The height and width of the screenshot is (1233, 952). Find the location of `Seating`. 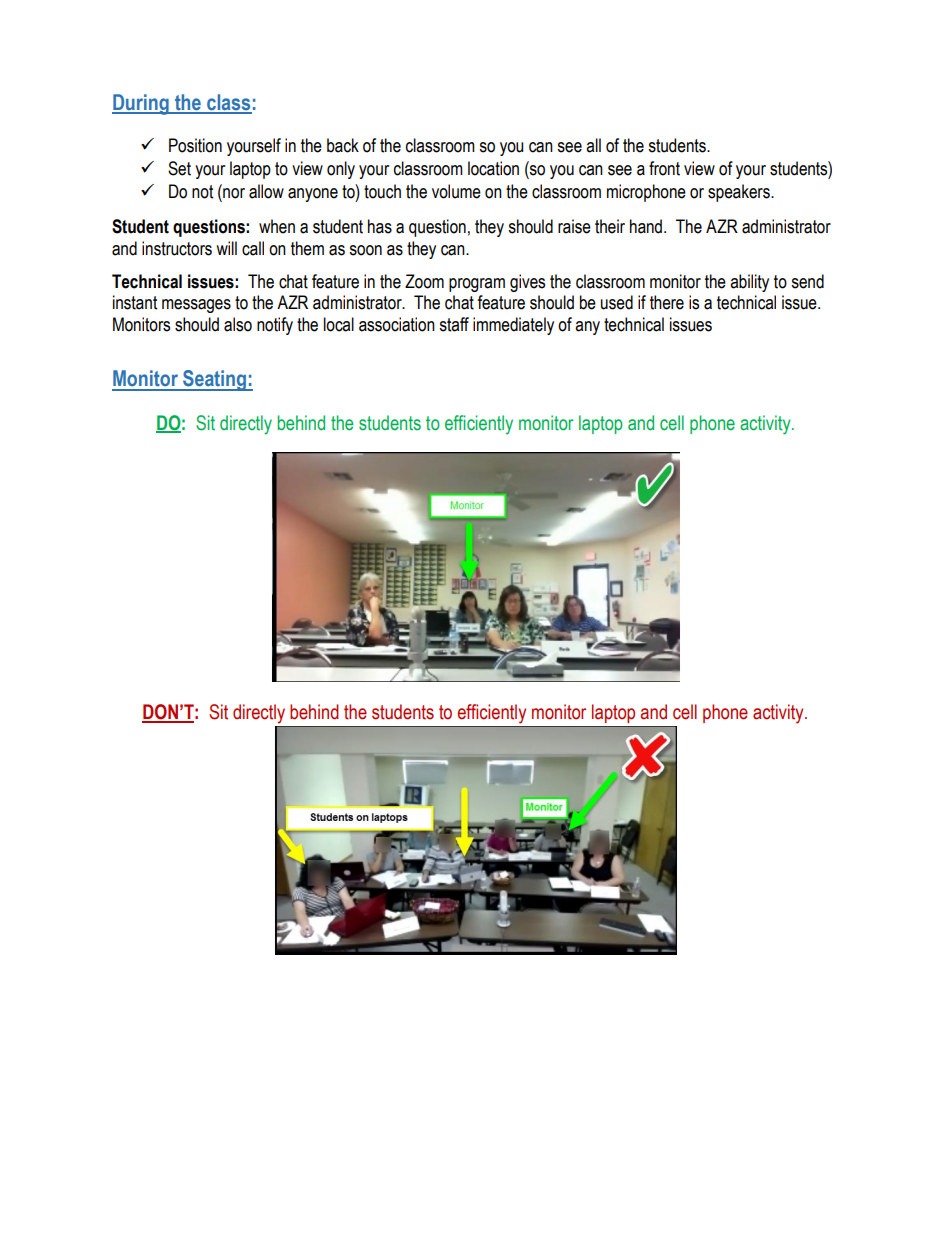

Seating is located at coordinates (214, 380).
